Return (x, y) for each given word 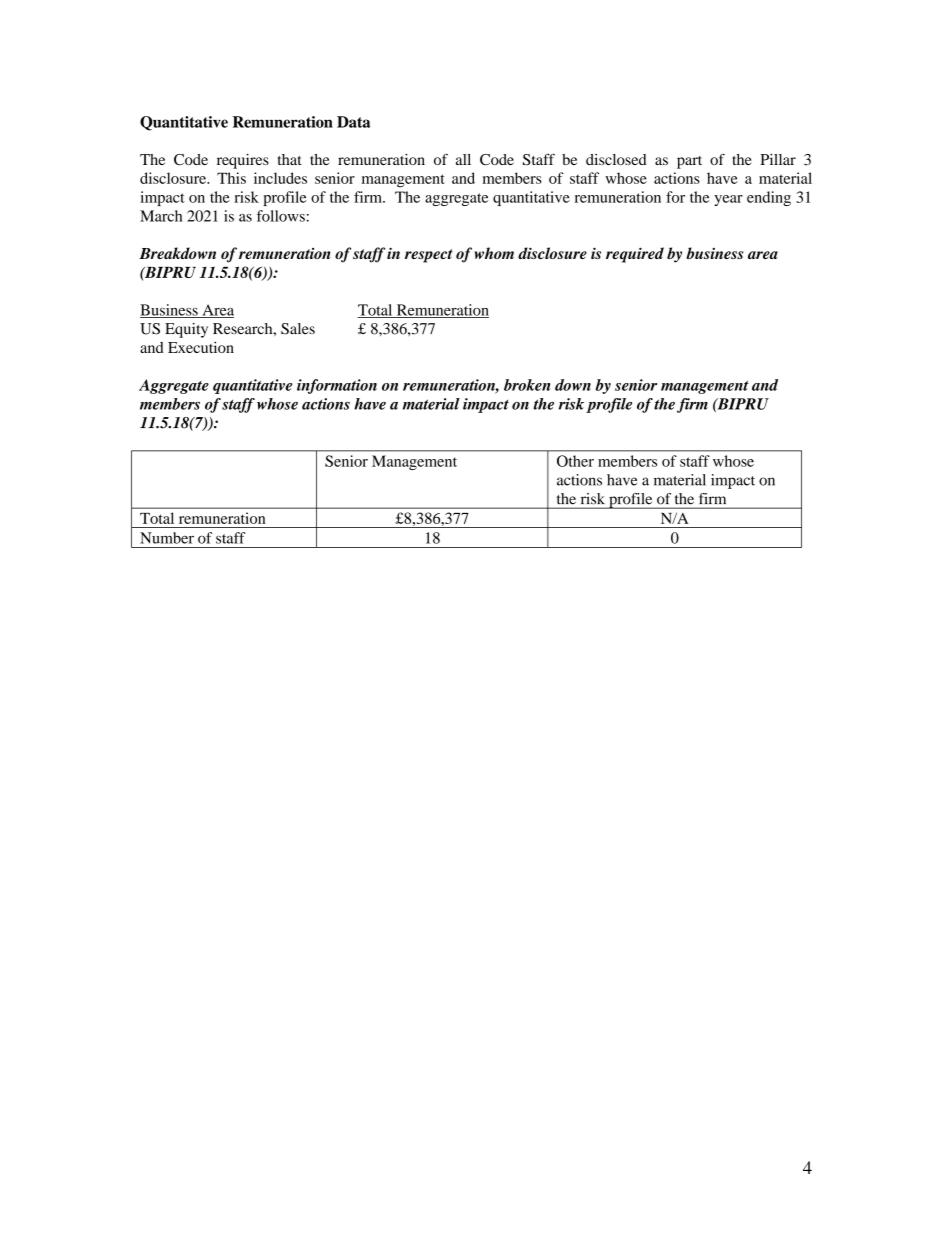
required (635, 255)
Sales (298, 329)
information (337, 386)
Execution (201, 347)
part (689, 162)
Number (167, 538)
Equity (186, 330)
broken (527, 385)
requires (243, 161)
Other (575, 461)
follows (281, 216)
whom (494, 253)
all (463, 159)
